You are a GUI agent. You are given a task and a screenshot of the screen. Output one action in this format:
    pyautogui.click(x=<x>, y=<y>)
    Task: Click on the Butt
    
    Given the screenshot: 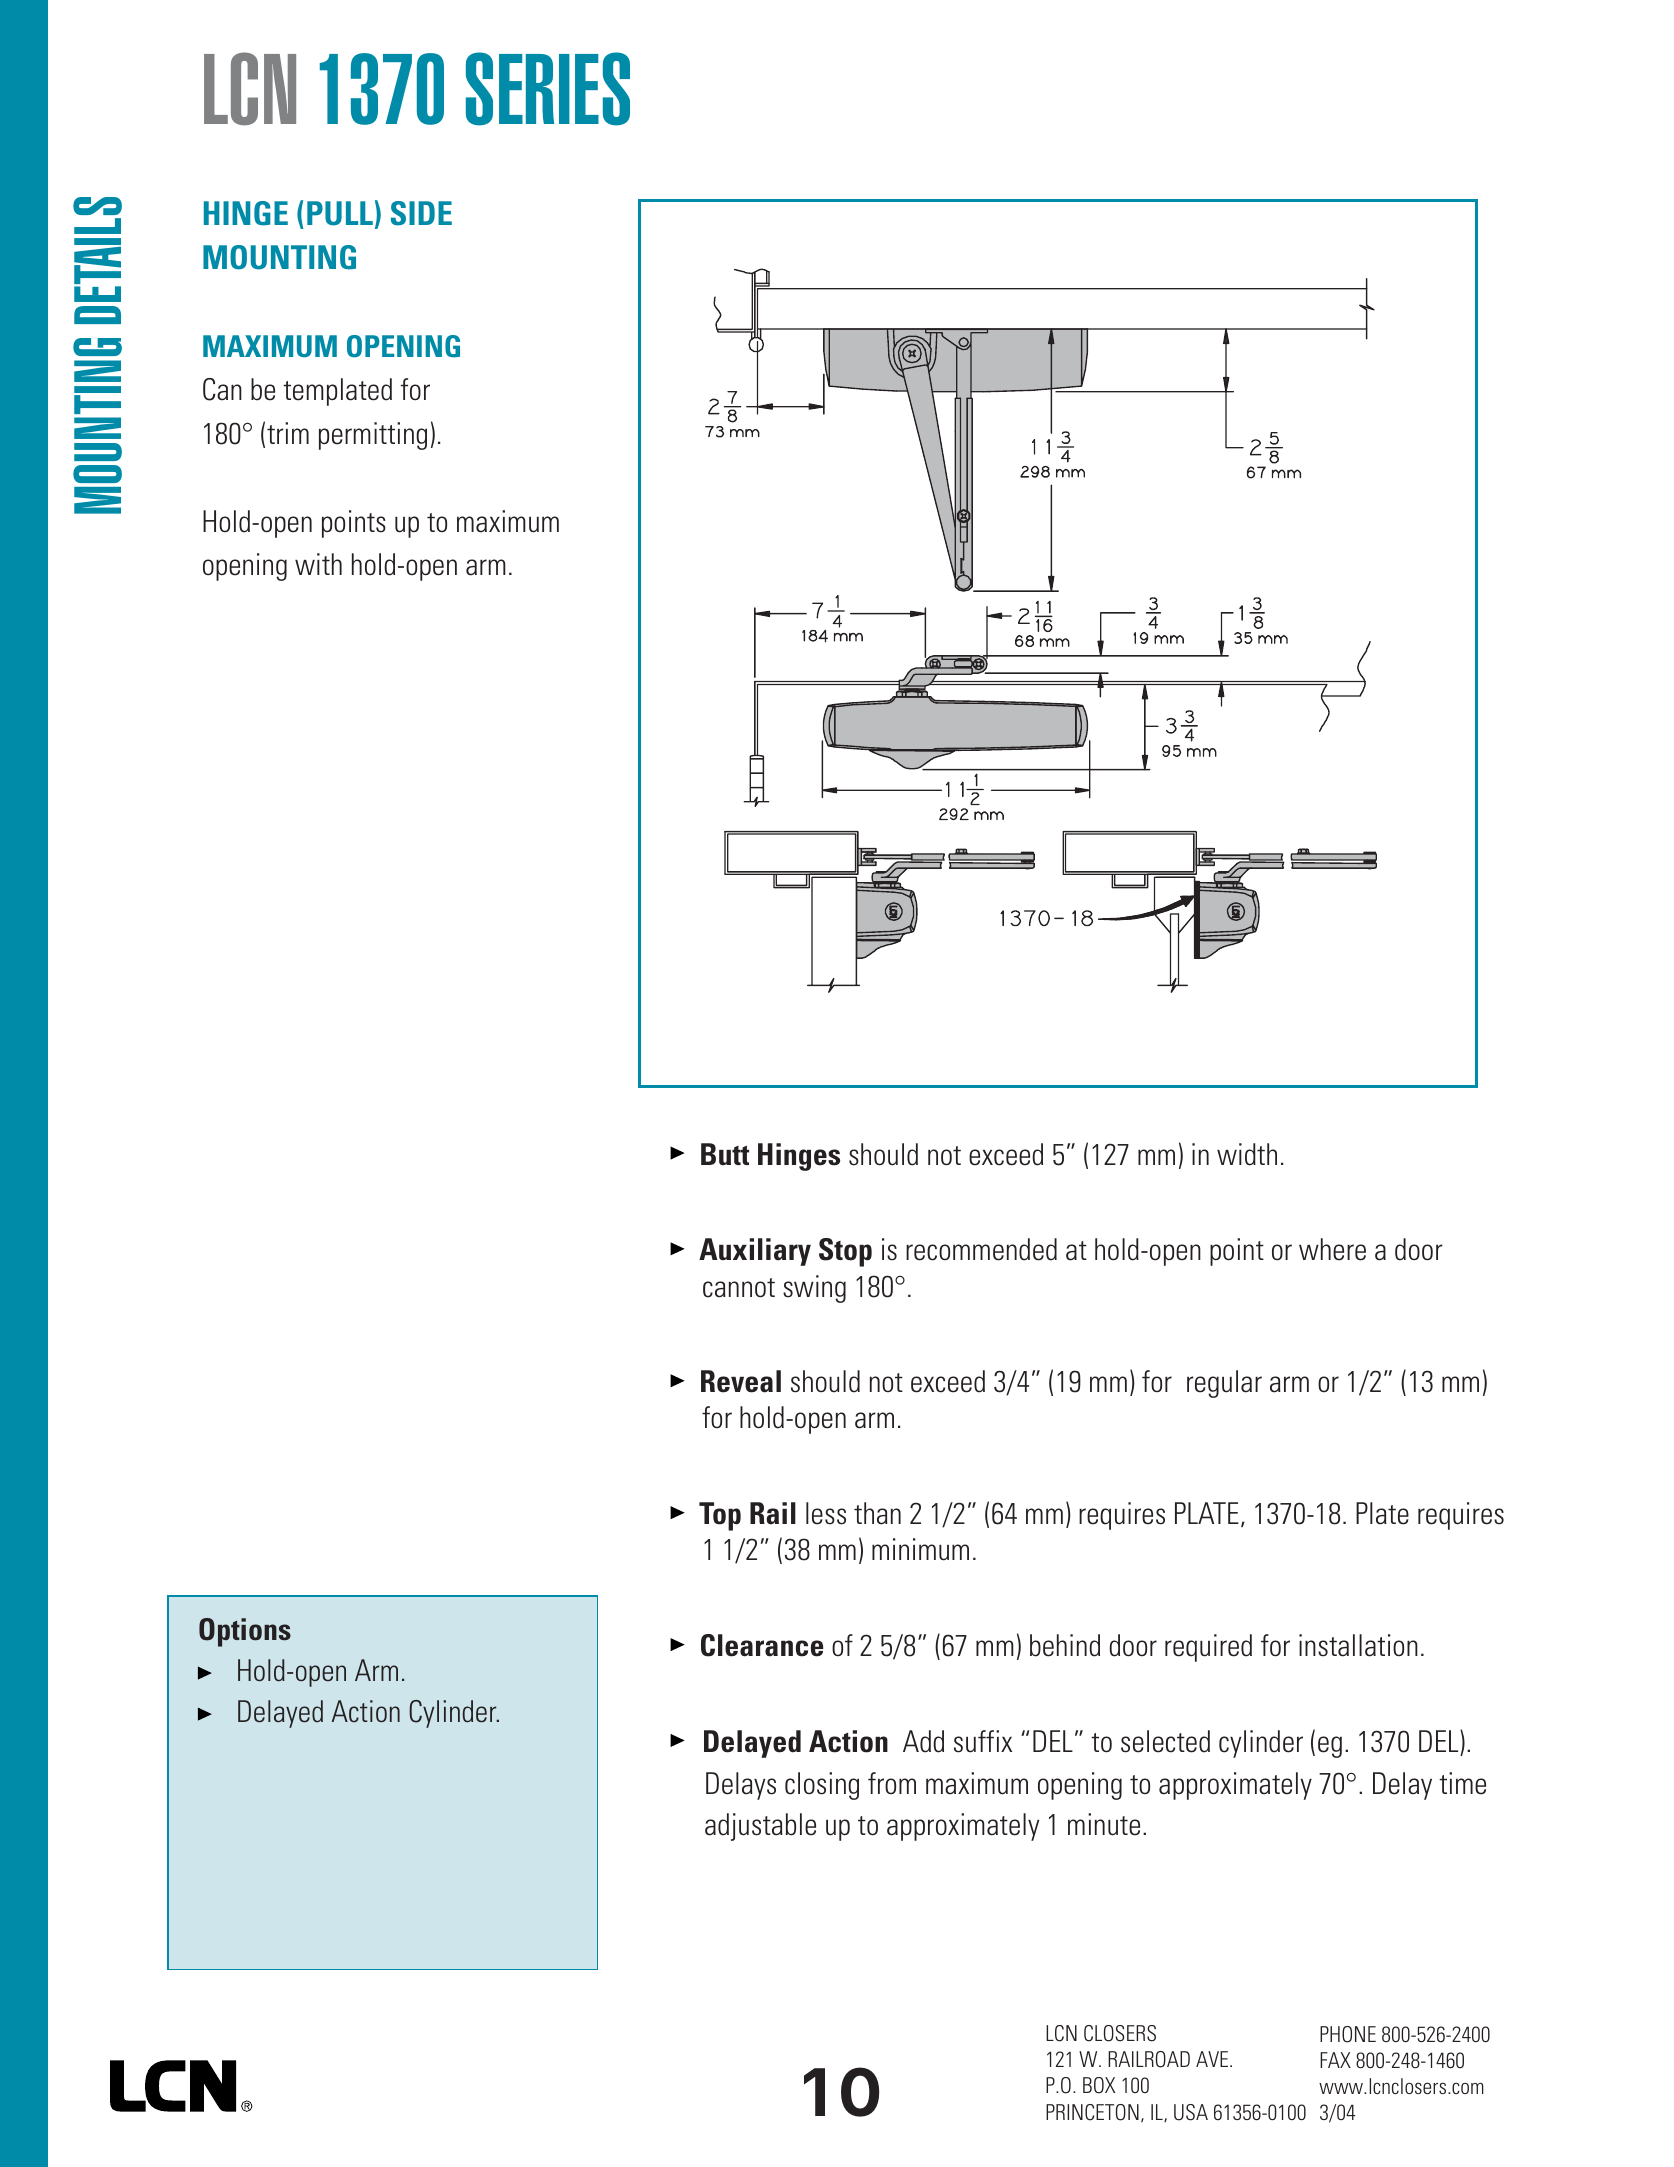 What is the action you would take?
    pyautogui.click(x=725, y=1154)
